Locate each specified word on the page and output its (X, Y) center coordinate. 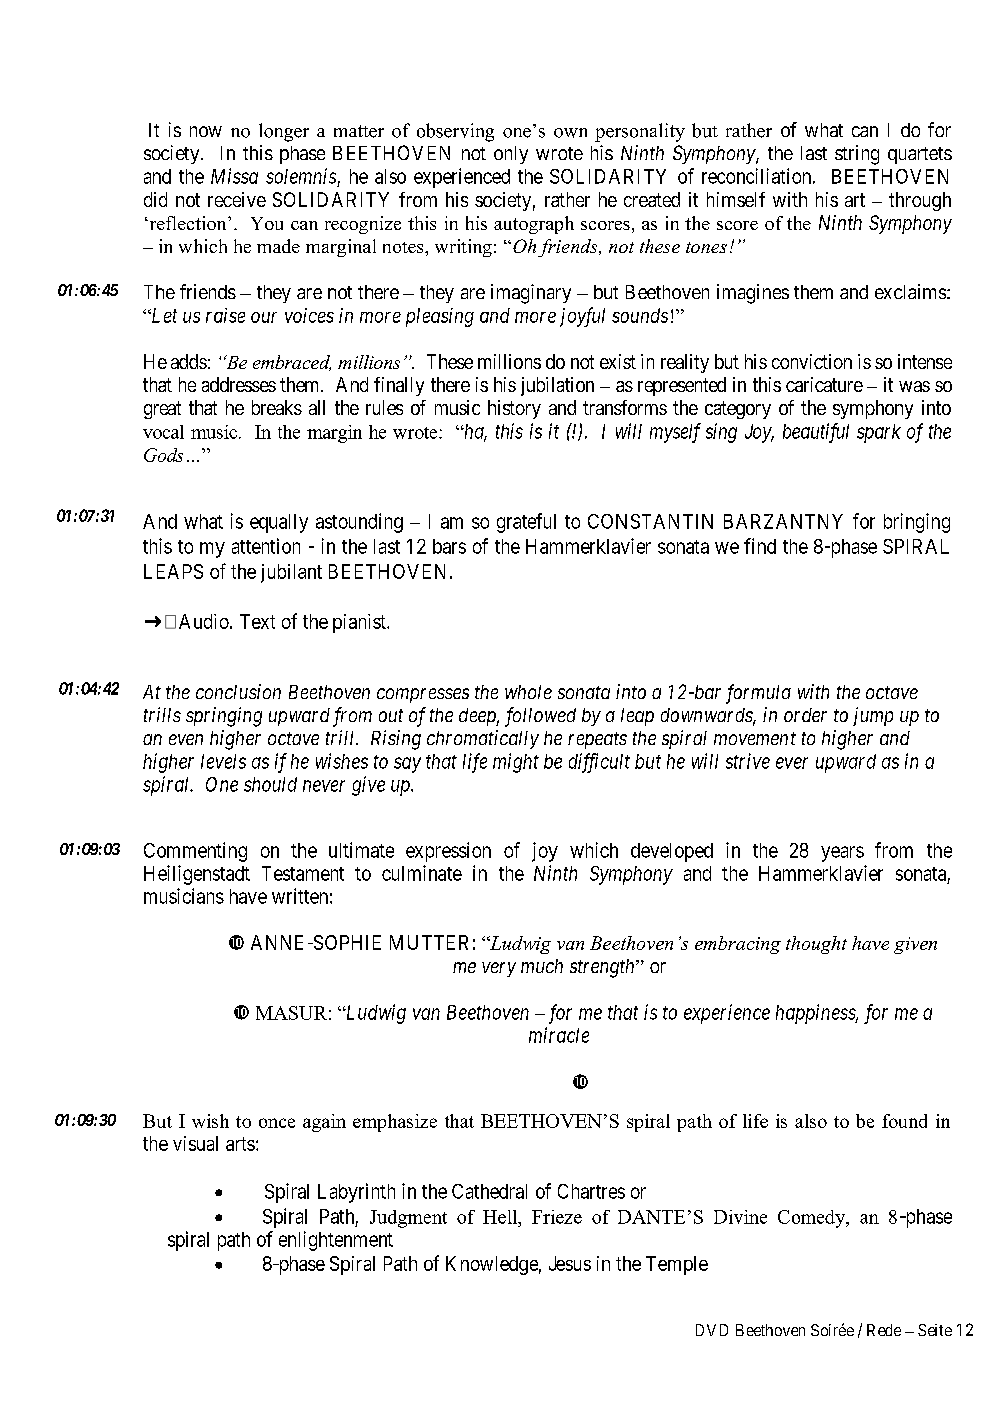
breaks (277, 407)
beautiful (816, 433)
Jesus (570, 1263)
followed (540, 717)
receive (237, 199)
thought (816, 945)
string (857, 155)
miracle (559, 1035)
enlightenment (336, 1241)
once (277, 1123)
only (511, 155)
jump (873, 716)
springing (224, 717)
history (514, 409)
